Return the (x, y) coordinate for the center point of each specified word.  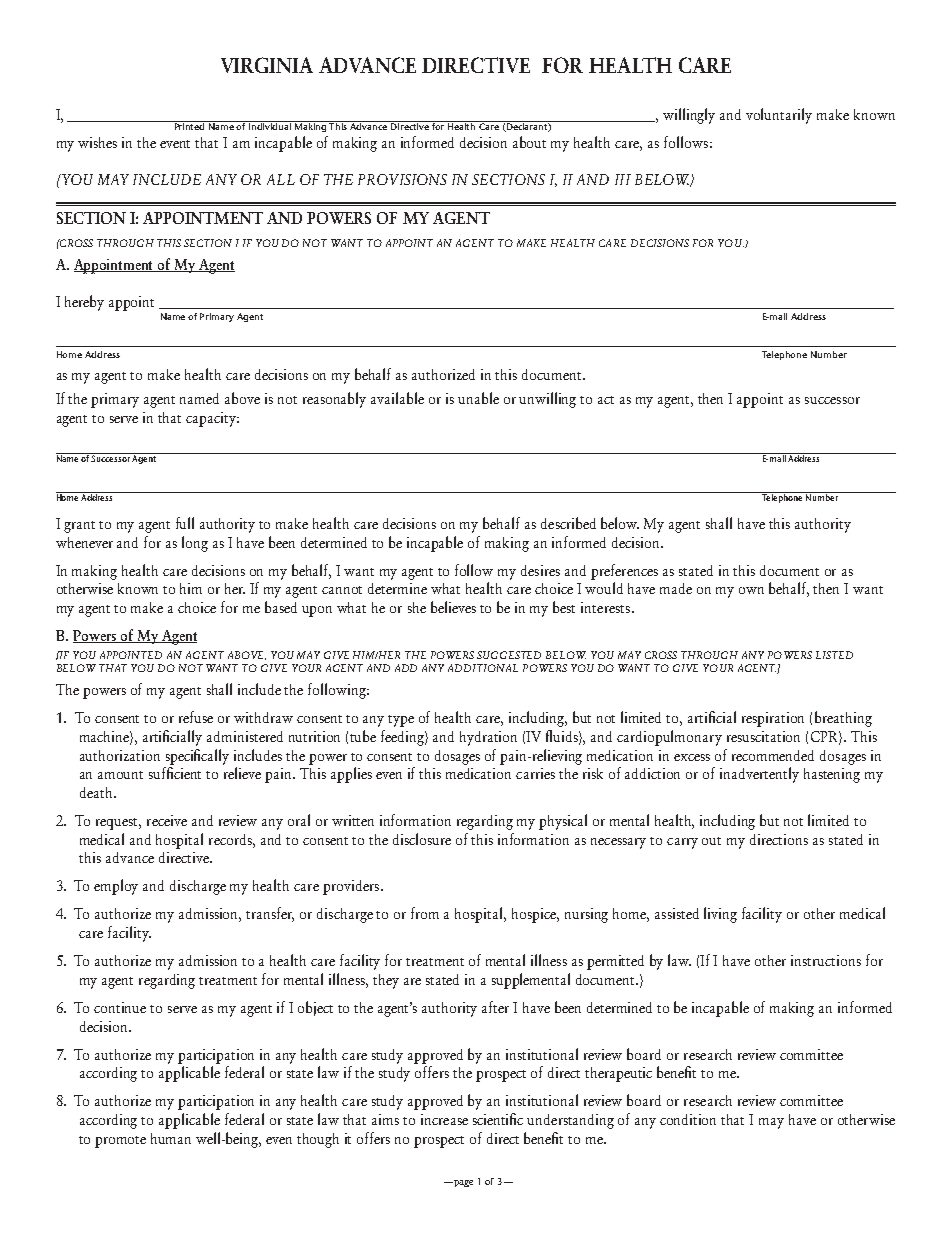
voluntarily (779, 116)
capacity (212, 419)
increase (444, 1119)
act (606, 400)
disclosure (422, 839)
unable (478, 398)
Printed (190, 125)
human (171, 1138)
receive (167, 820)
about (529, 142)
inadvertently (759, 775)
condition (688, 1119)
